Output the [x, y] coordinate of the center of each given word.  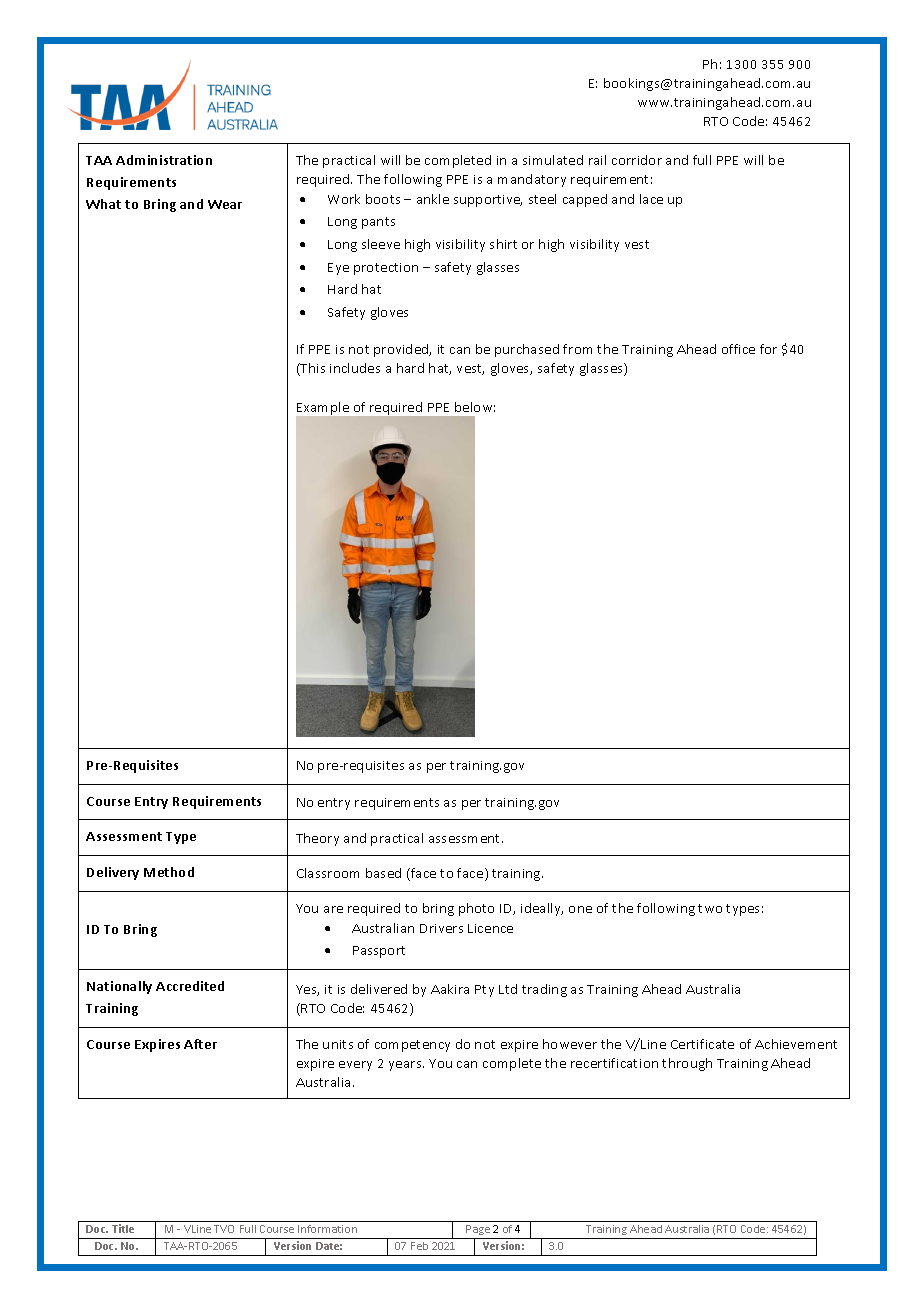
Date [329, 1246]
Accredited [190, 986]
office [738, 349]
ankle [433, 199]
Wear [225, 204]
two [710, 908]
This [312, 369]
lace [651, 199]
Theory [317, 839]
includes [355, 368]
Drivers [441, 928]
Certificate [702, 1044]
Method [169, 872]
